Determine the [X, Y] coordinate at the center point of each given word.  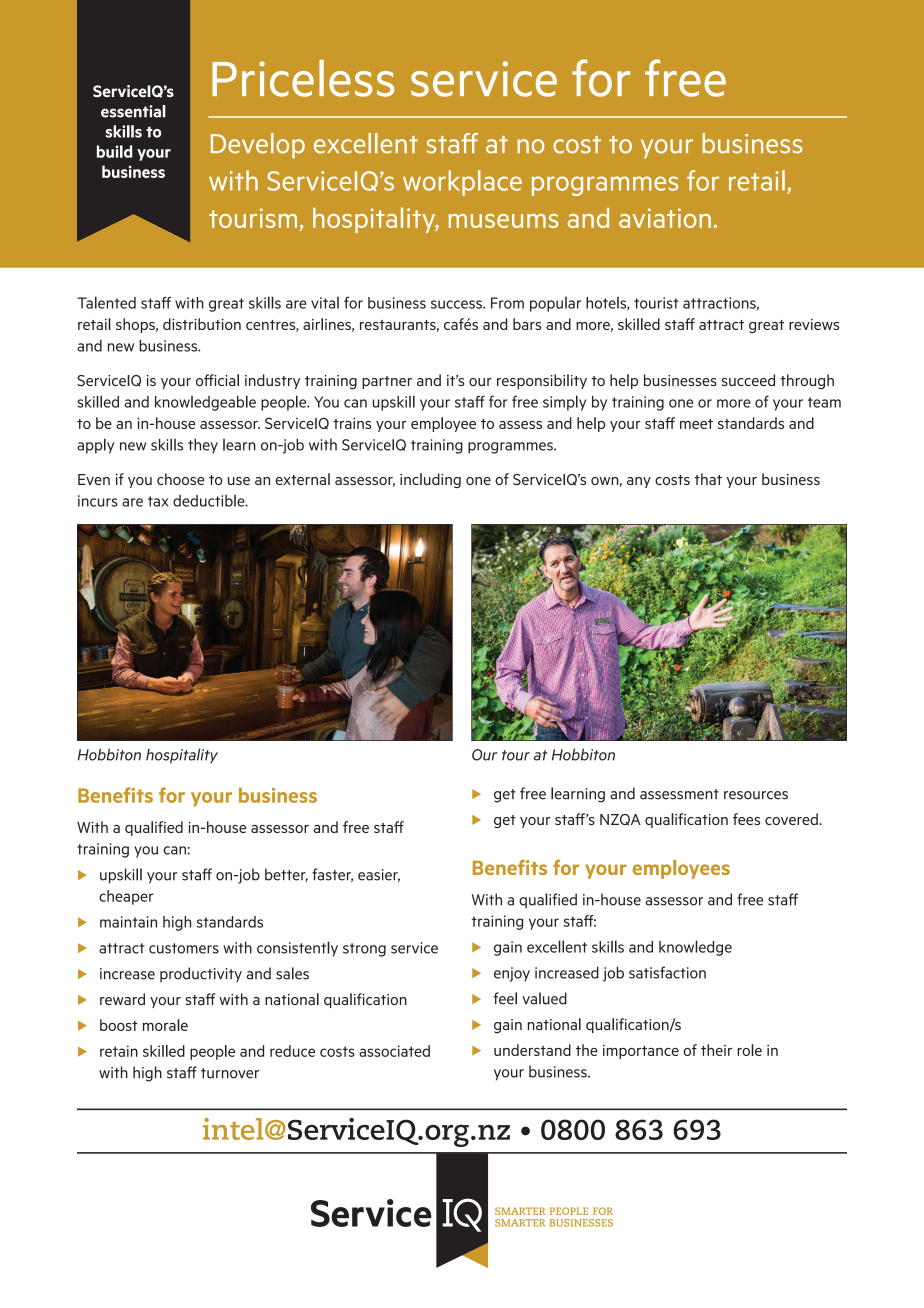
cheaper [126, 897]
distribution [202, 324]
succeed [748, 380]
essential [133, 111]
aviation [665, 218]
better [286, 875]
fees [746, 819]
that [708, 479]
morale [165, 1025]
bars [527, 324]
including [430, 480]
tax [158, 501]
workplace [462, 183]
